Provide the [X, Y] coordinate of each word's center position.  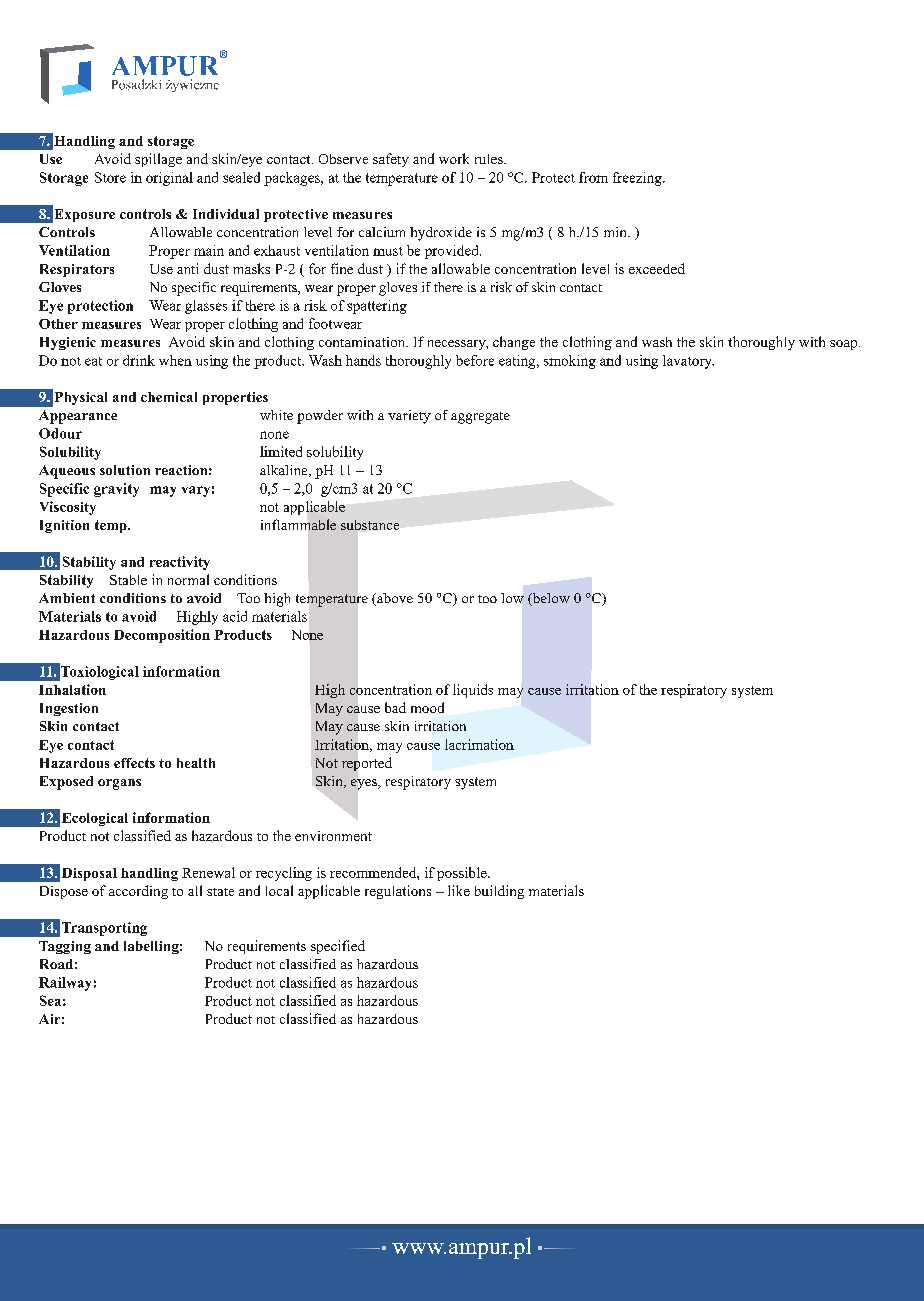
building [499, 892]
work [454, 158]
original [169, 179]
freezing [638, 179]
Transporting [104, 929]
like [459, 890]
